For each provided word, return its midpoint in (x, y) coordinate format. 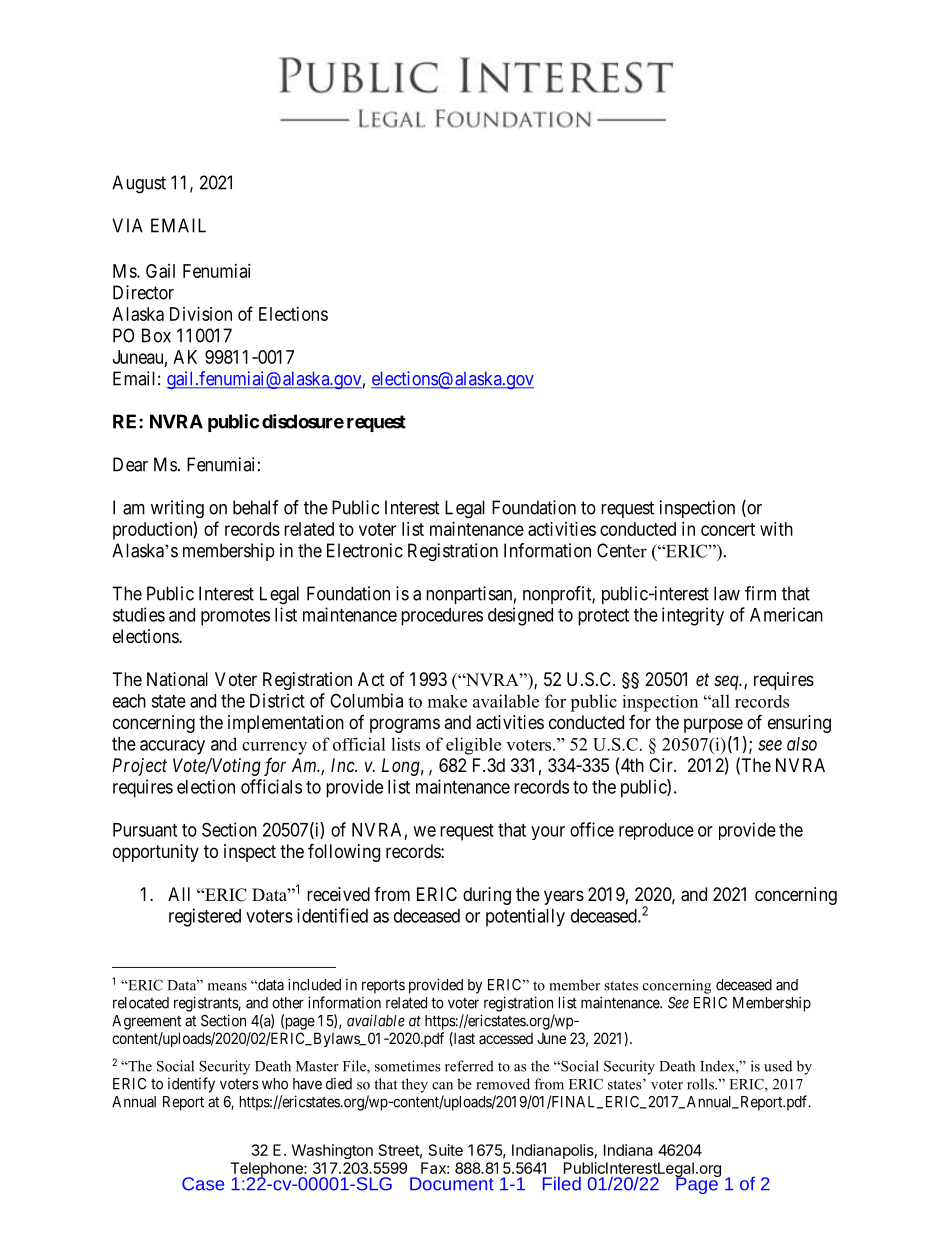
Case (203, 1184)
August (139, 184)
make (447, 701)
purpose (713, 725)
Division (201, 314)
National (177, 679)
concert (728, 529)
